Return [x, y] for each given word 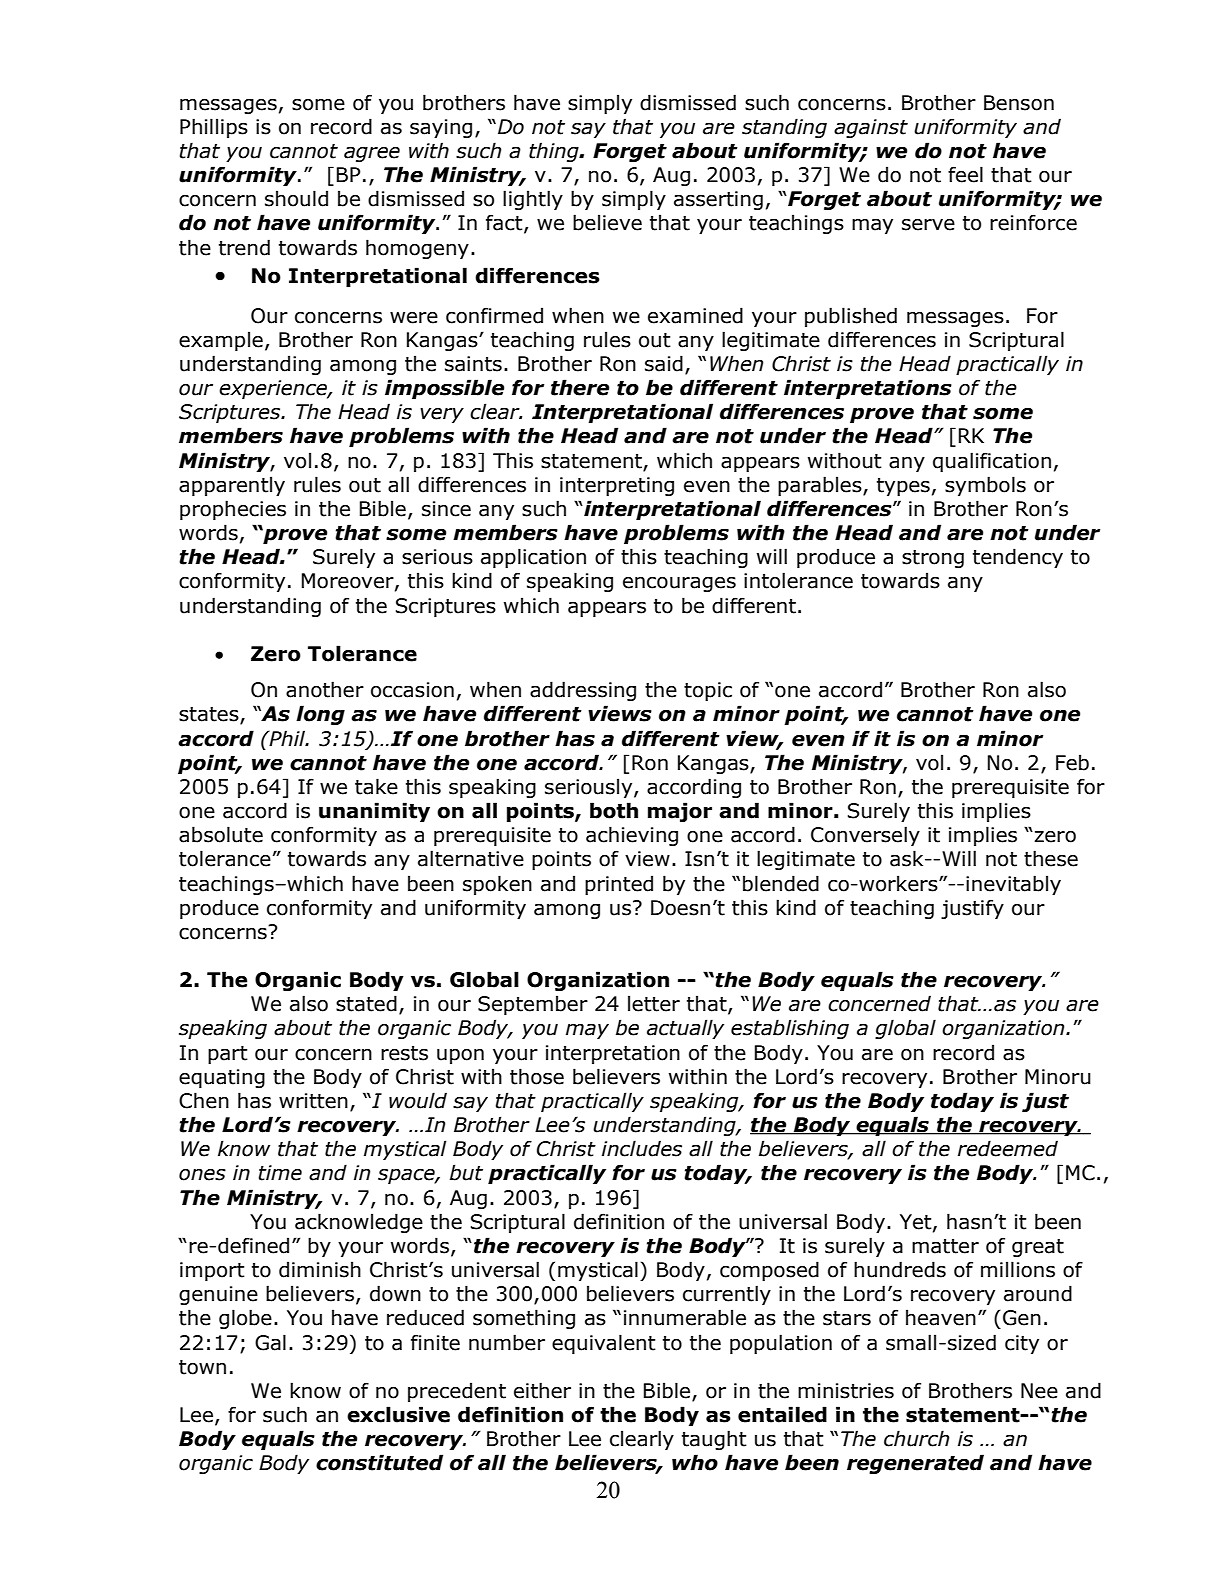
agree [372, 154]
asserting [718, 200]
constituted [379, 1462]
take [376, 786]
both [614, 810]
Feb [1072, 762]
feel [965, 174]
